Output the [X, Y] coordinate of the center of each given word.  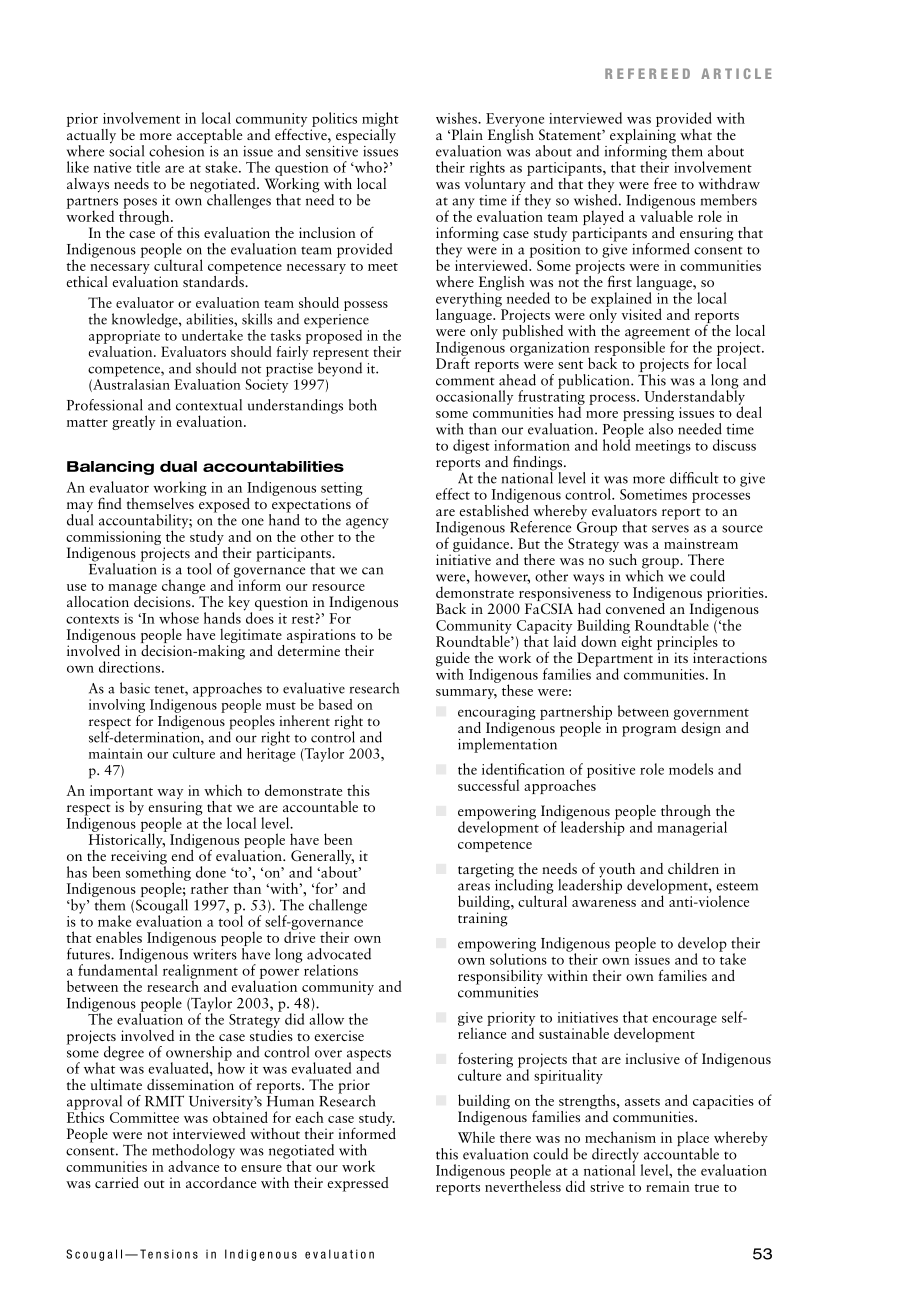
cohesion [178, 149]
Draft [453, 362]
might [380, 119]
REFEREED [647, 73]
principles [687, 644]
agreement [657, 335]
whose [179, 618]
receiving [139, 858]
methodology [193, 1152]
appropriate [124, 337]
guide [453, 660]
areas [474, 887]
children [693, 868]
